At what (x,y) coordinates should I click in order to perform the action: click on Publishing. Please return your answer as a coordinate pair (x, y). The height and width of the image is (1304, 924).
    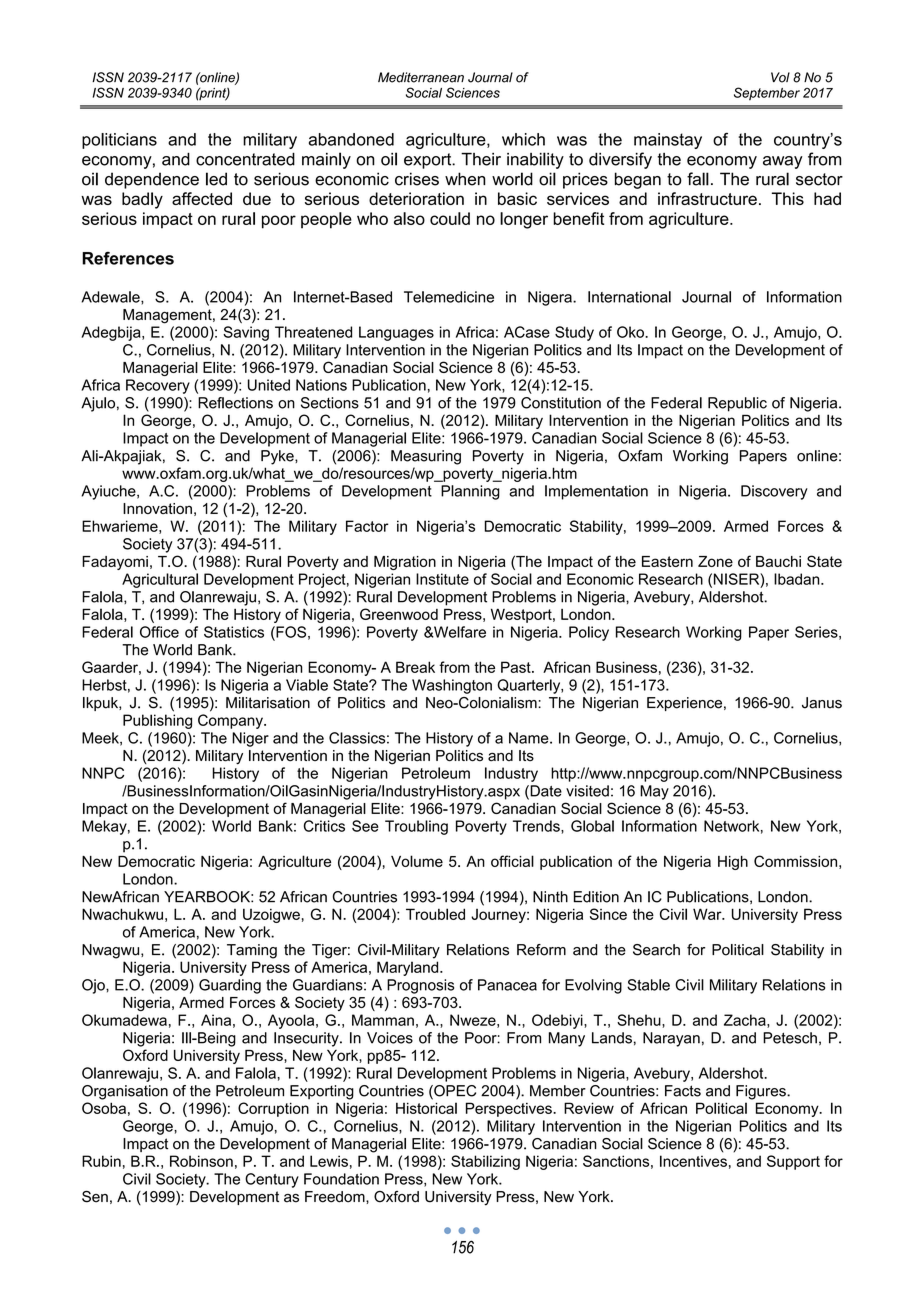
    Looking at the image, I should click on (157, 721).
